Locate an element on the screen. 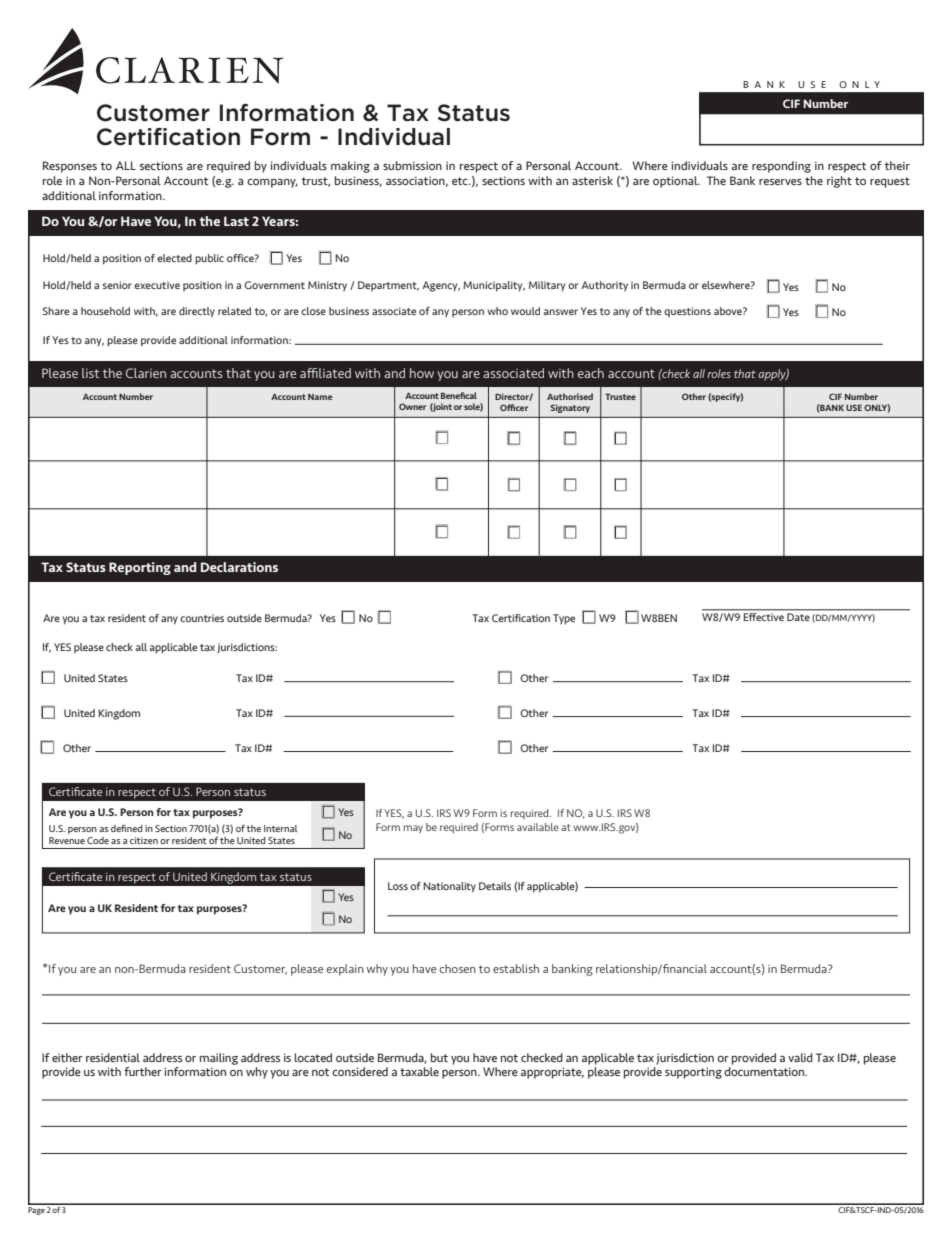  Type is located at coordinates (564, 619).
